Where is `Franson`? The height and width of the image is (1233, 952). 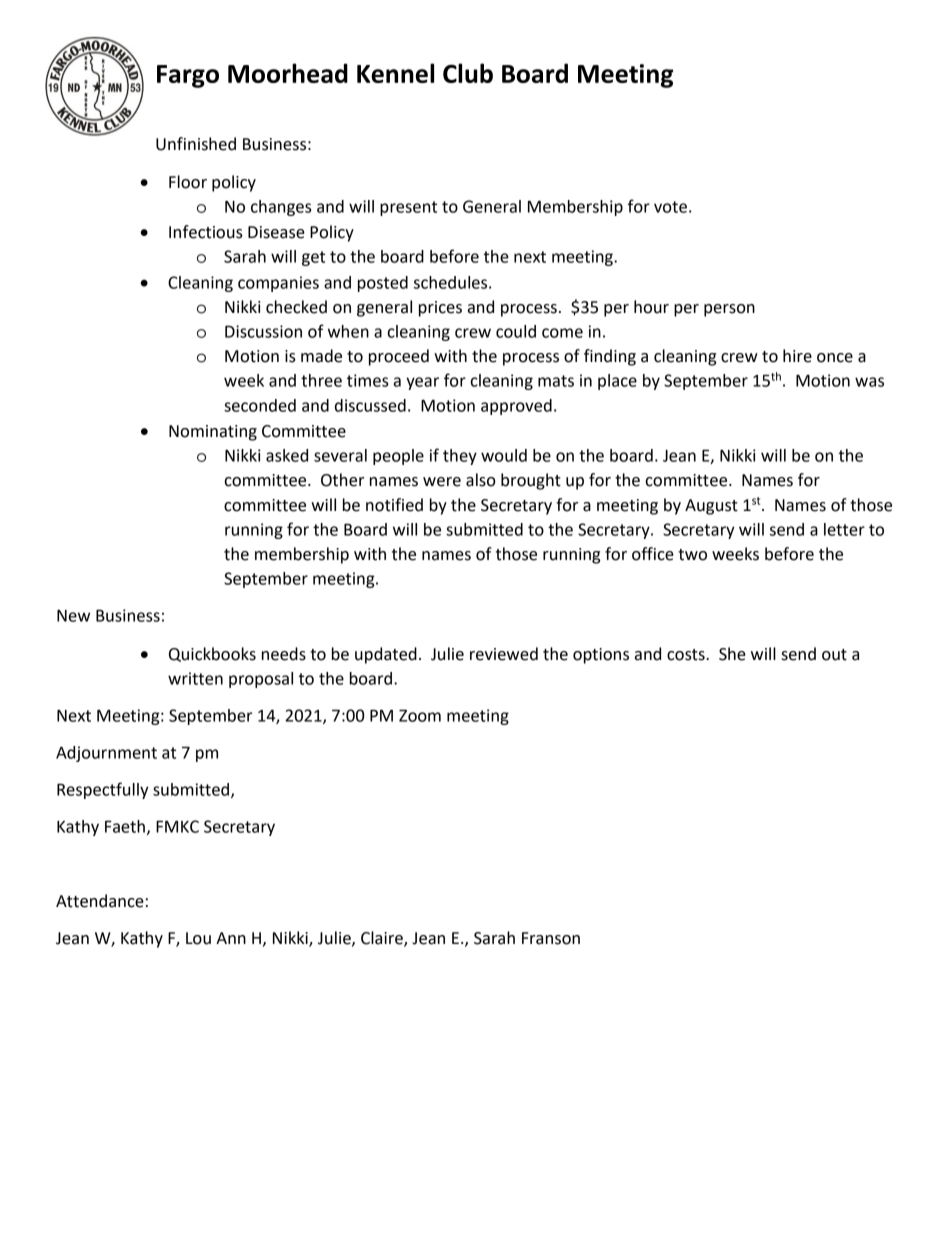
Franson is located at coordinates (551, 938).
